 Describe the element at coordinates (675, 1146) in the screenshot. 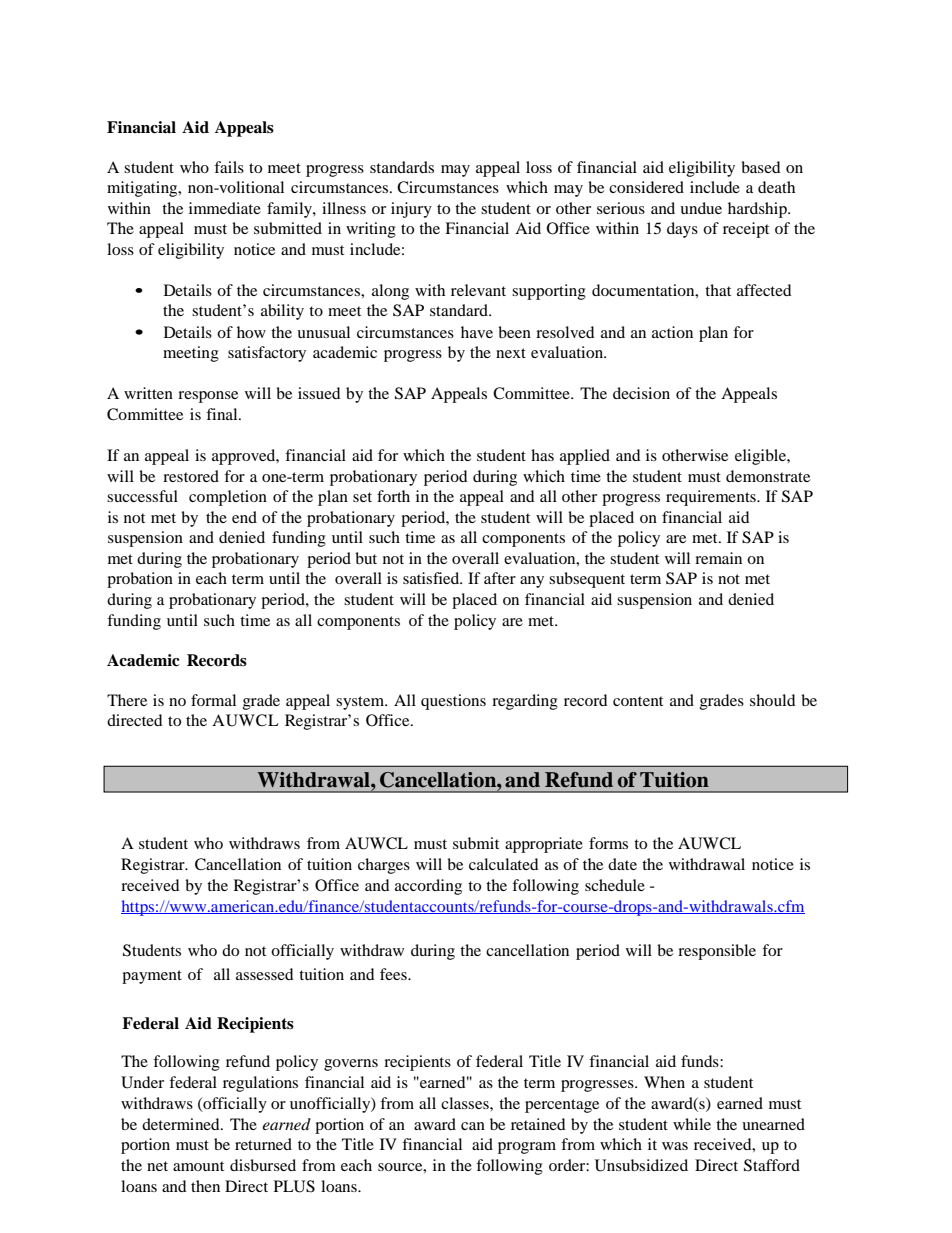

I see `was` at that location.
